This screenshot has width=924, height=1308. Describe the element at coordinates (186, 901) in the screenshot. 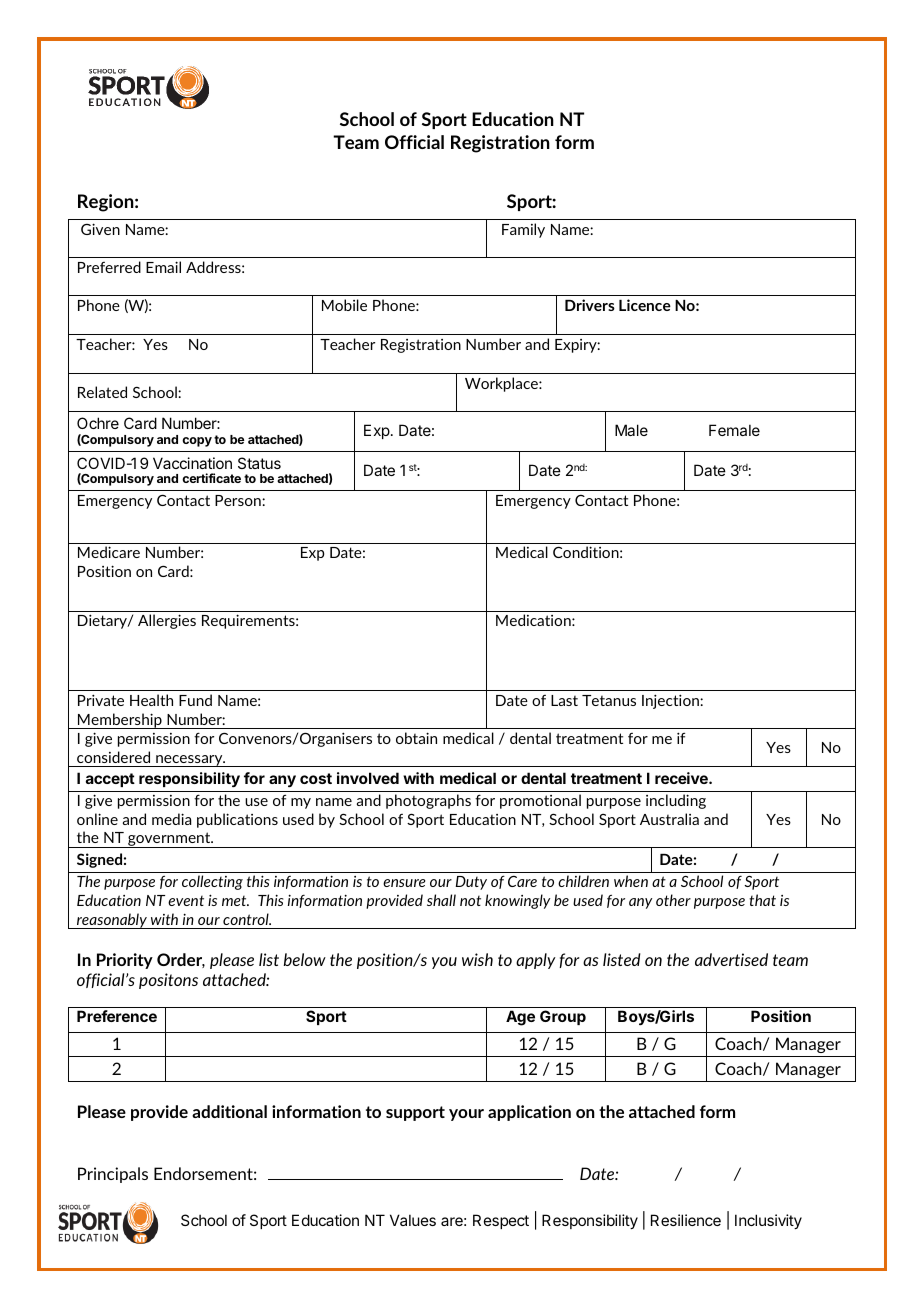

I see `event` at that location.
